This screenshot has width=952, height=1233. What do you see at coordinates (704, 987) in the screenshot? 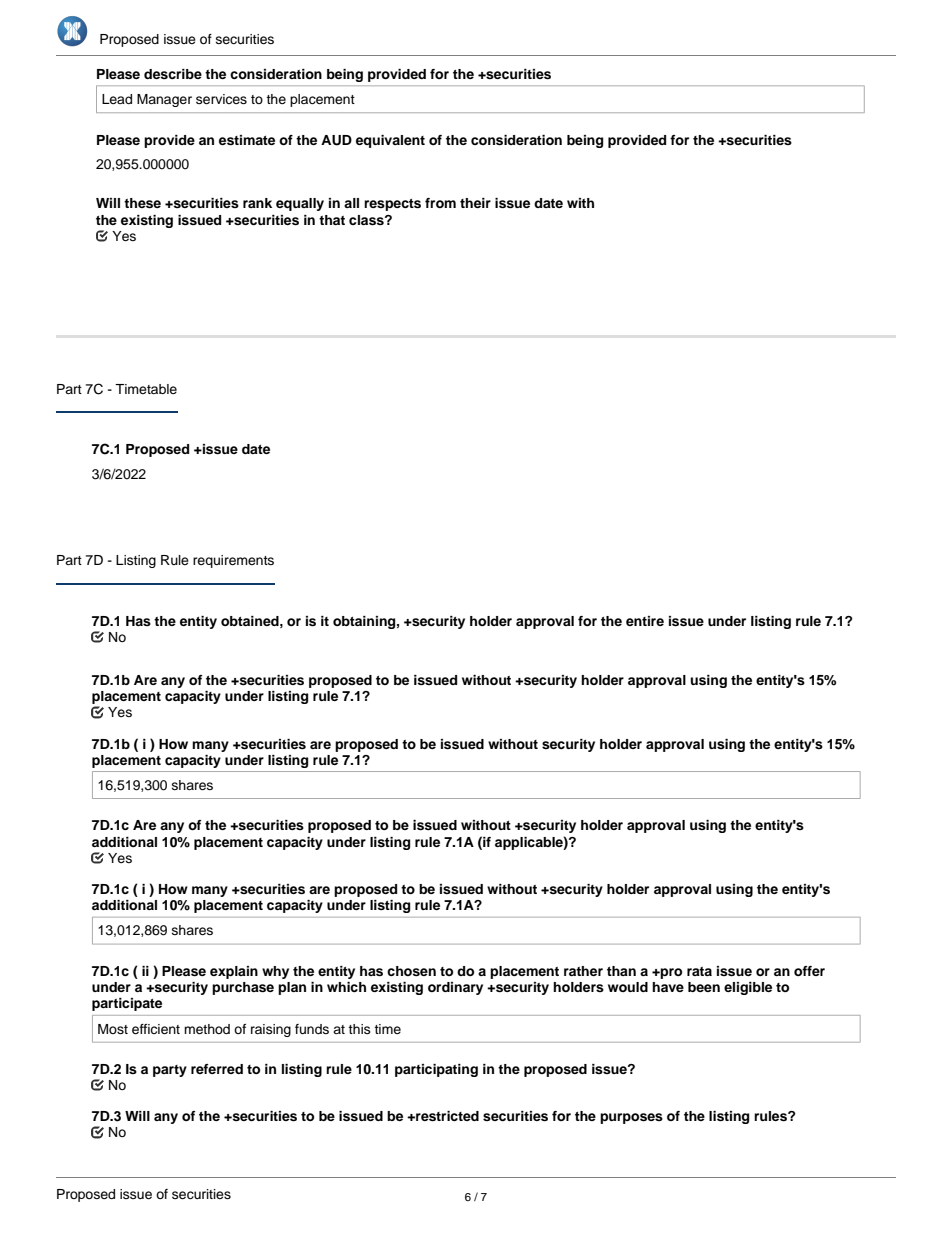
I see `been` at bounding box center [704, 987].
